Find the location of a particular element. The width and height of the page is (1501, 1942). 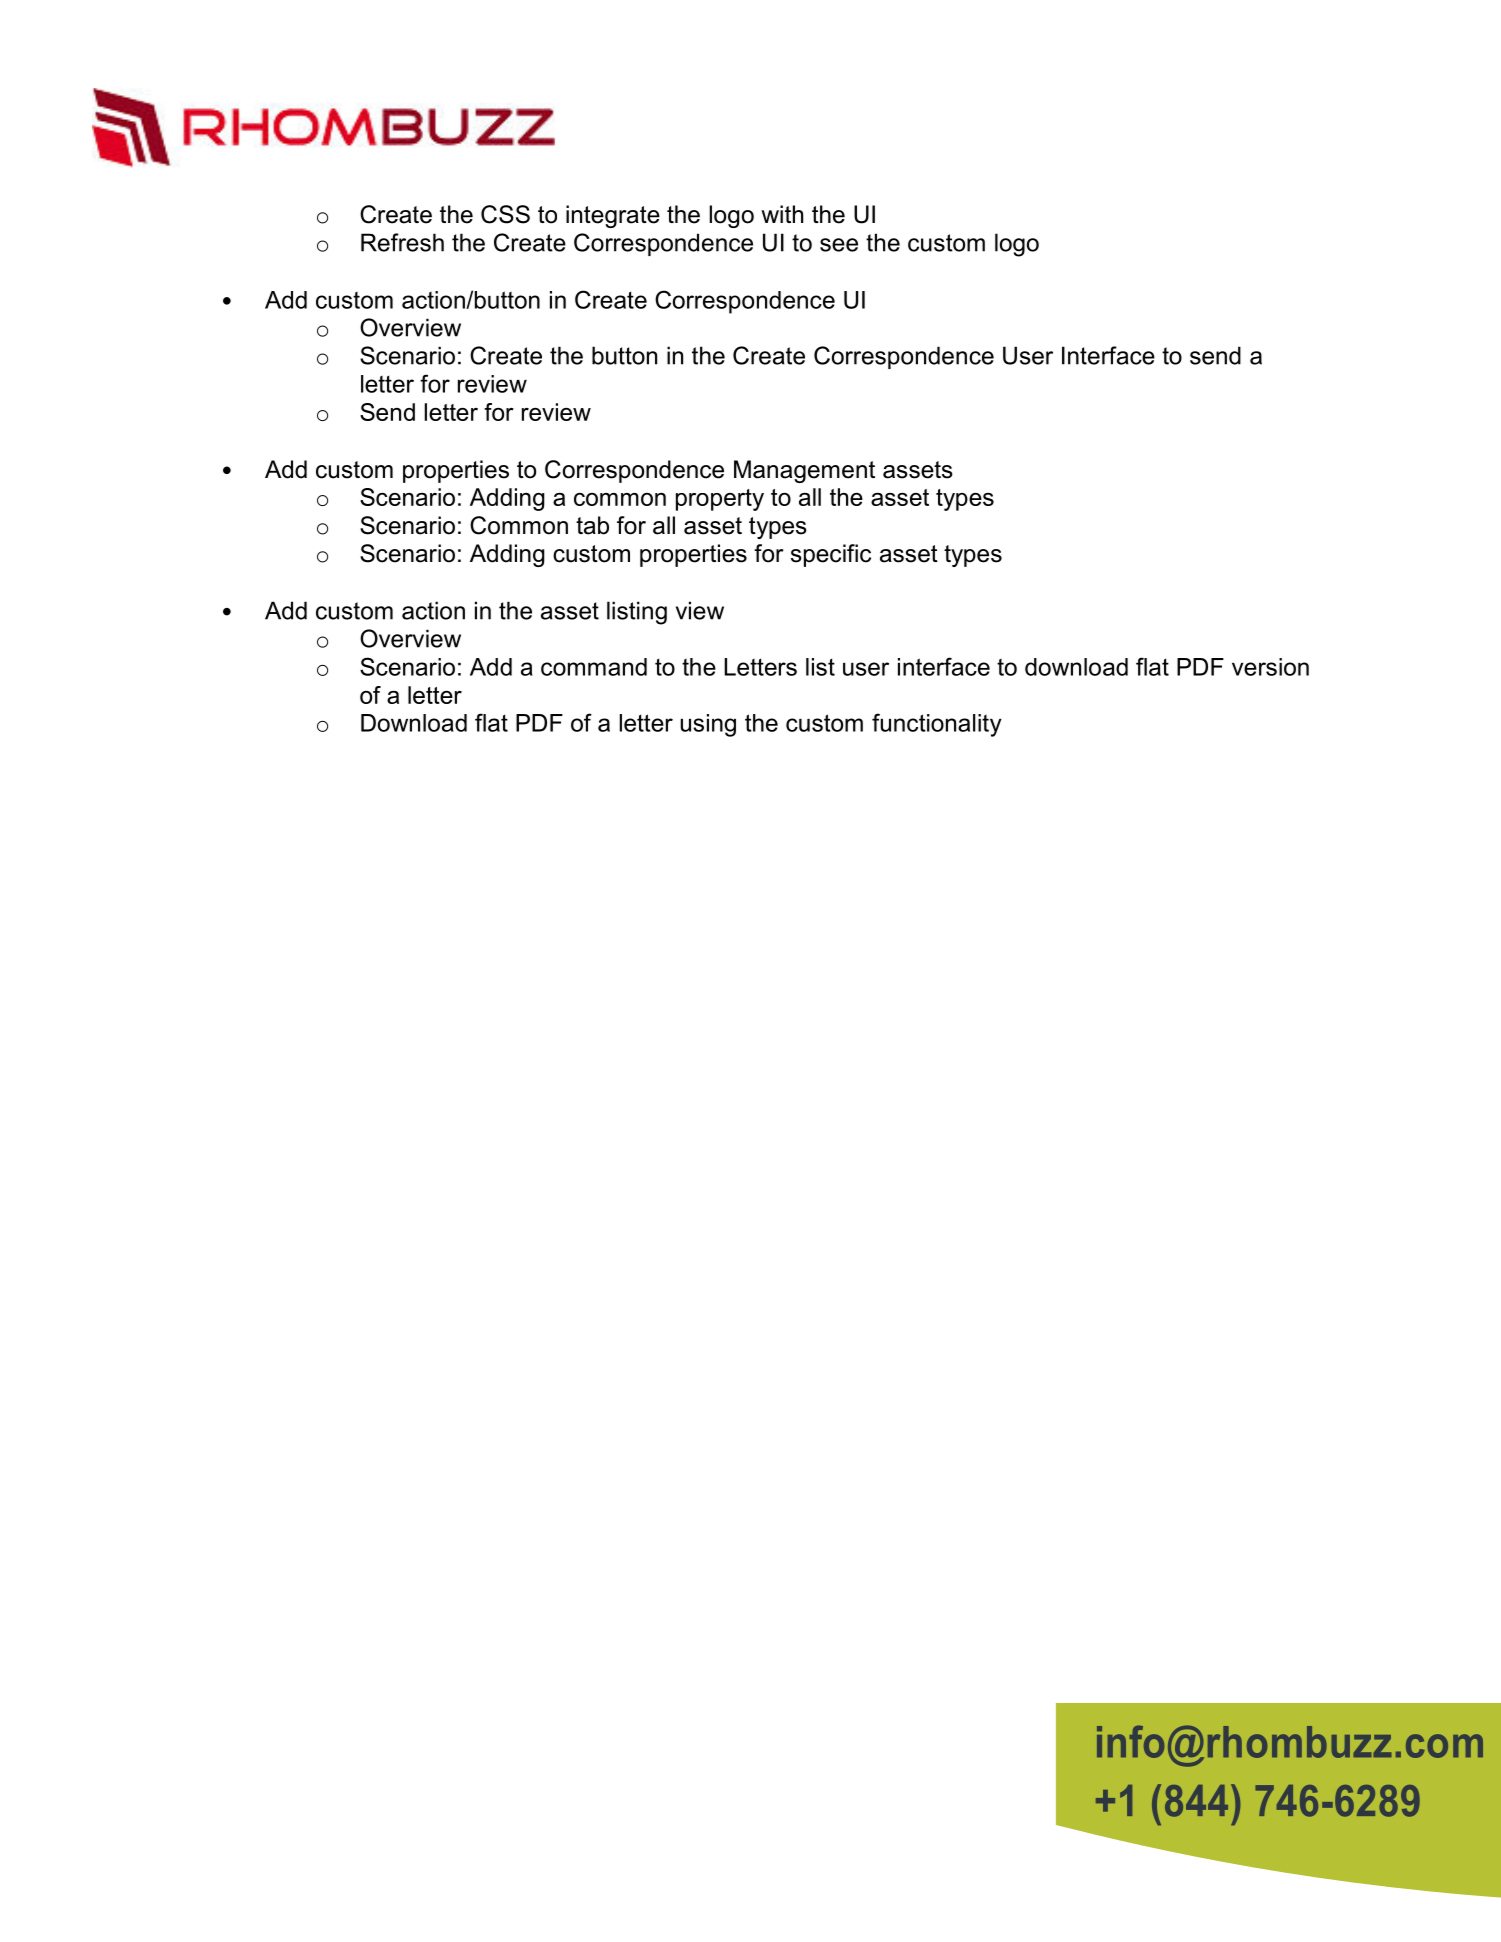

functionality is located at coordinates (937, 725).
